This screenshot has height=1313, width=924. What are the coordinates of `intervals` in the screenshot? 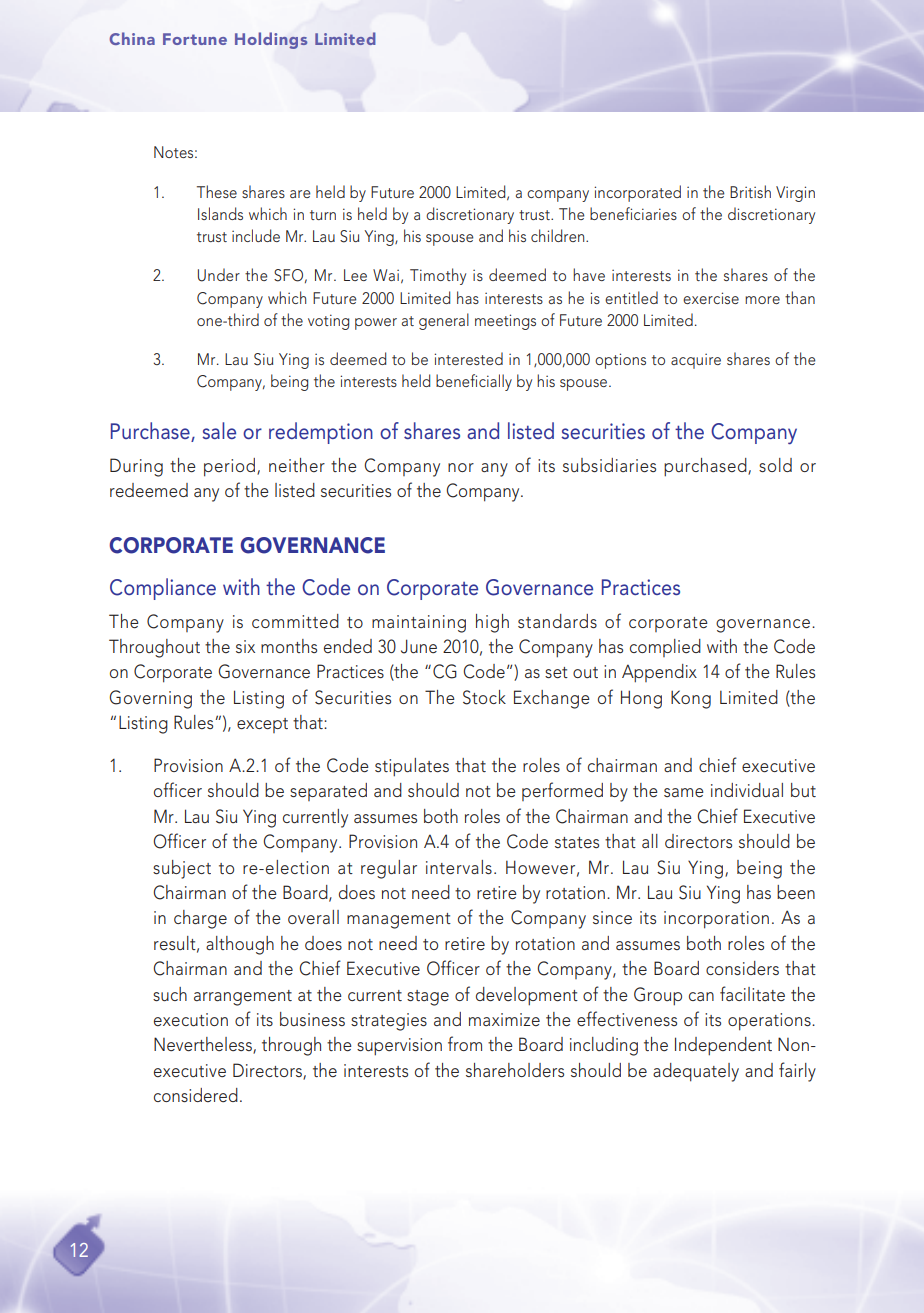 It's located at (459, 867).
